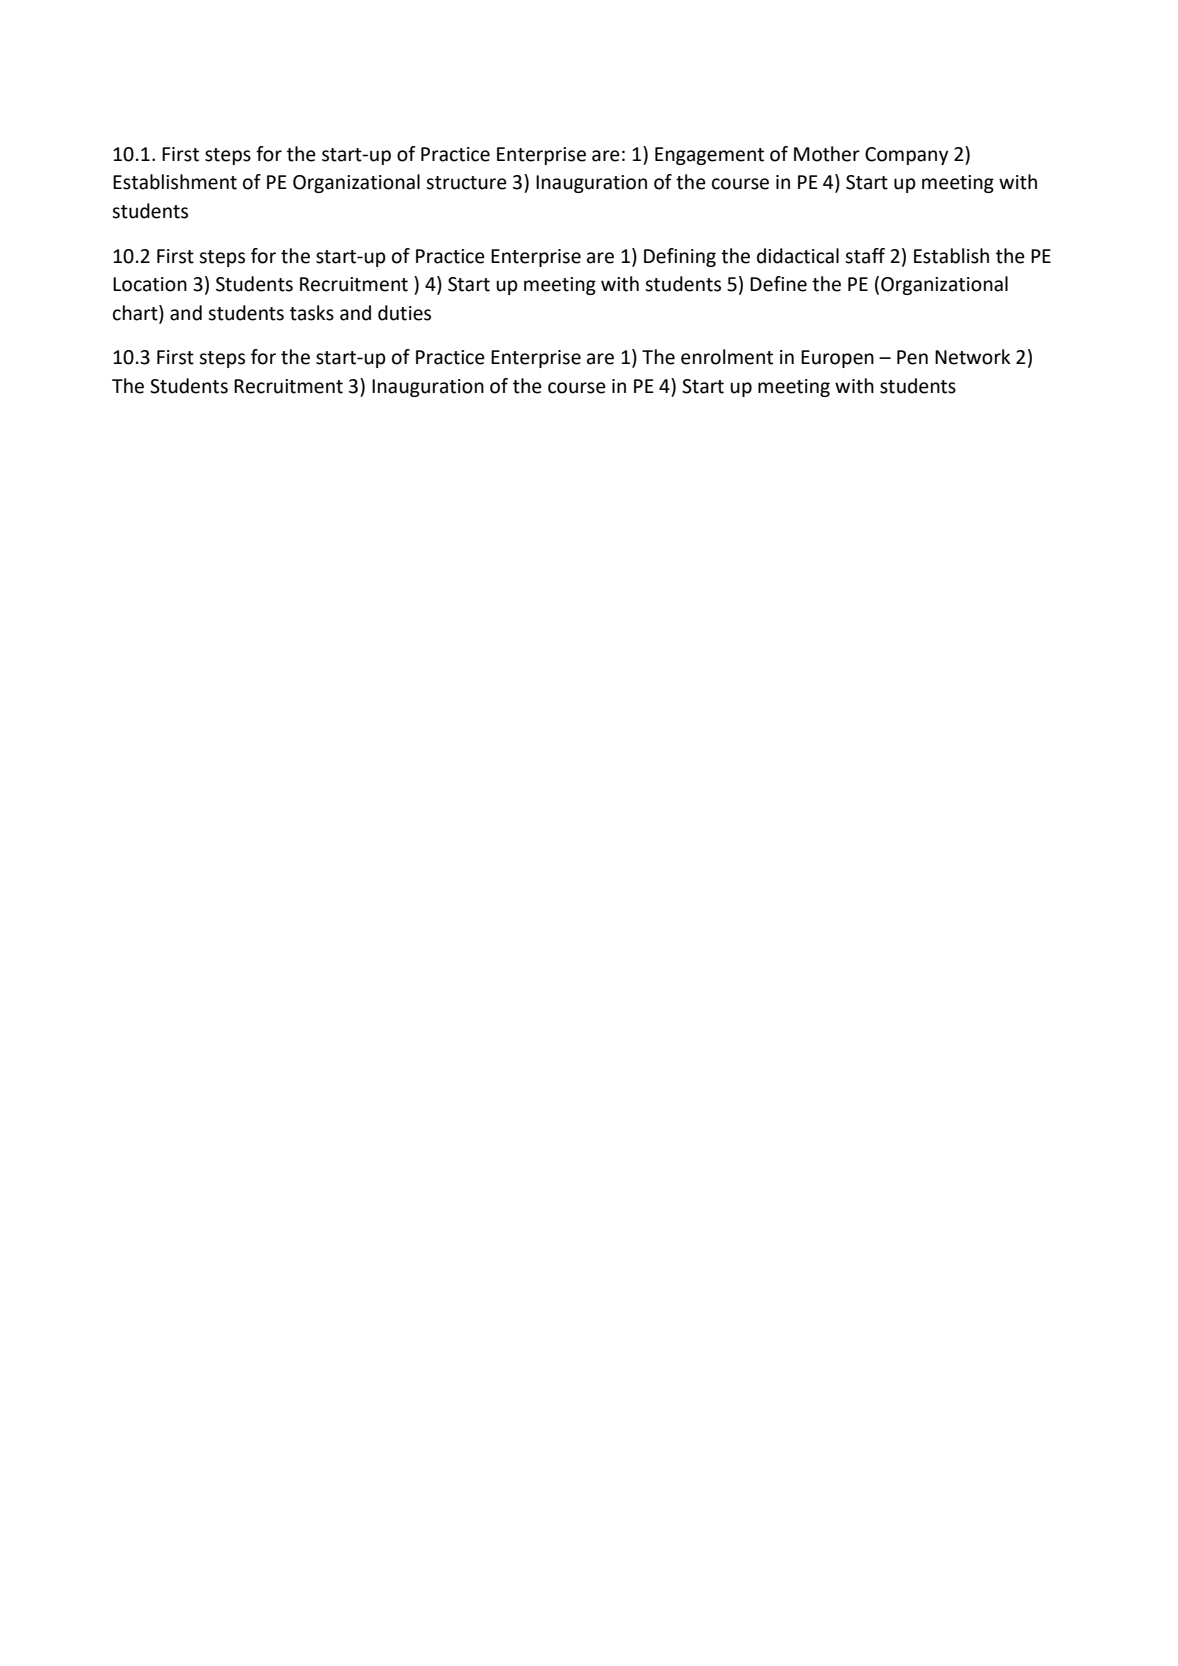 The height and width of the document is (1666, 1178). What do you see at coordinates (404, 313) in the document?
I see `duties` at bounding box center [404, 313].
